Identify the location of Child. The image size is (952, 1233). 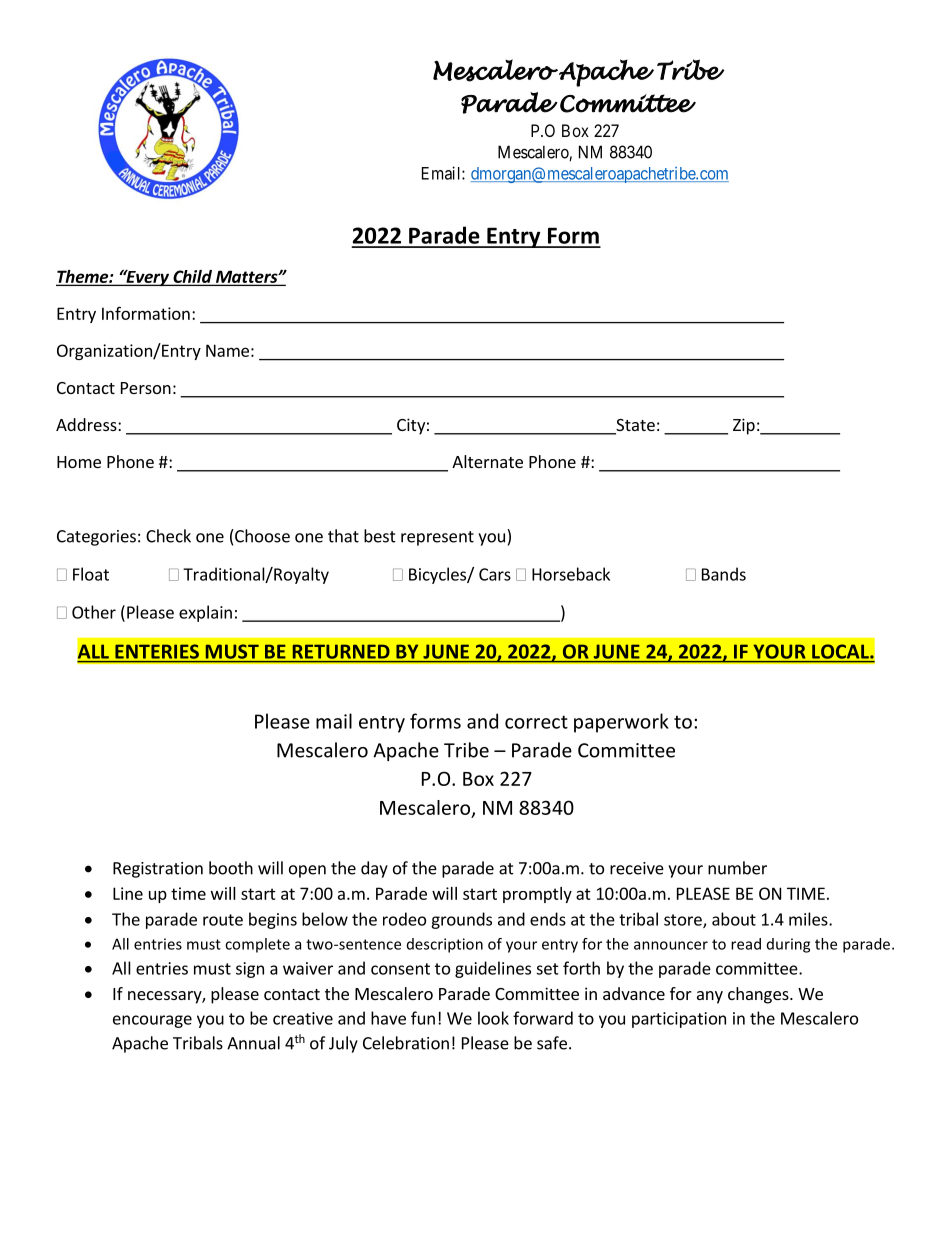
(192, 277).
